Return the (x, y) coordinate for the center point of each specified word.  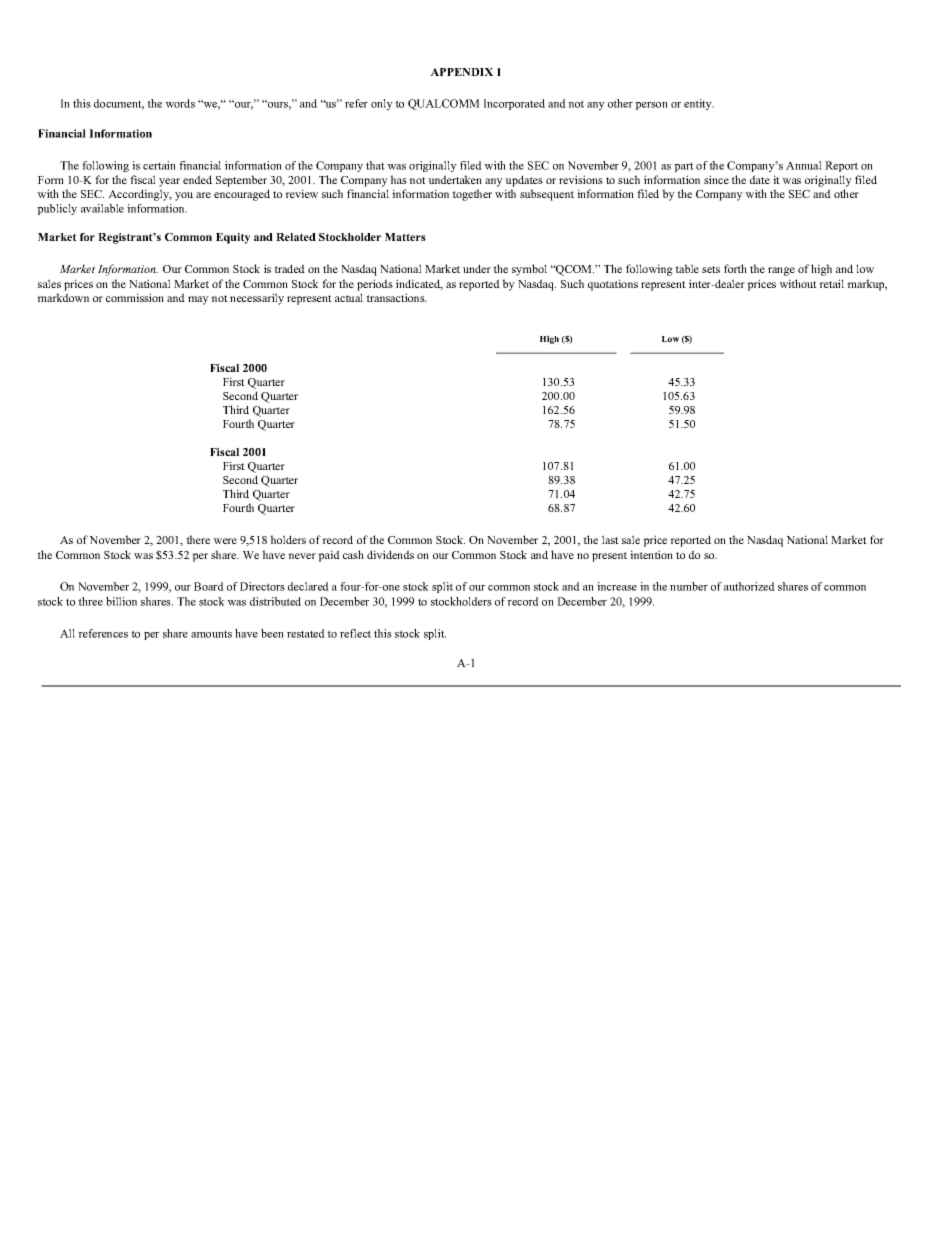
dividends (390, 554)
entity (699, 104)
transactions (396, 297)
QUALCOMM (443, 104)
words (180, 103)
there (198, 539)
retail (831, 283)
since (716, 179)
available (102, 208)
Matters (405, 237)
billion (121, 601)
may (198, 300)
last (610, 539)
